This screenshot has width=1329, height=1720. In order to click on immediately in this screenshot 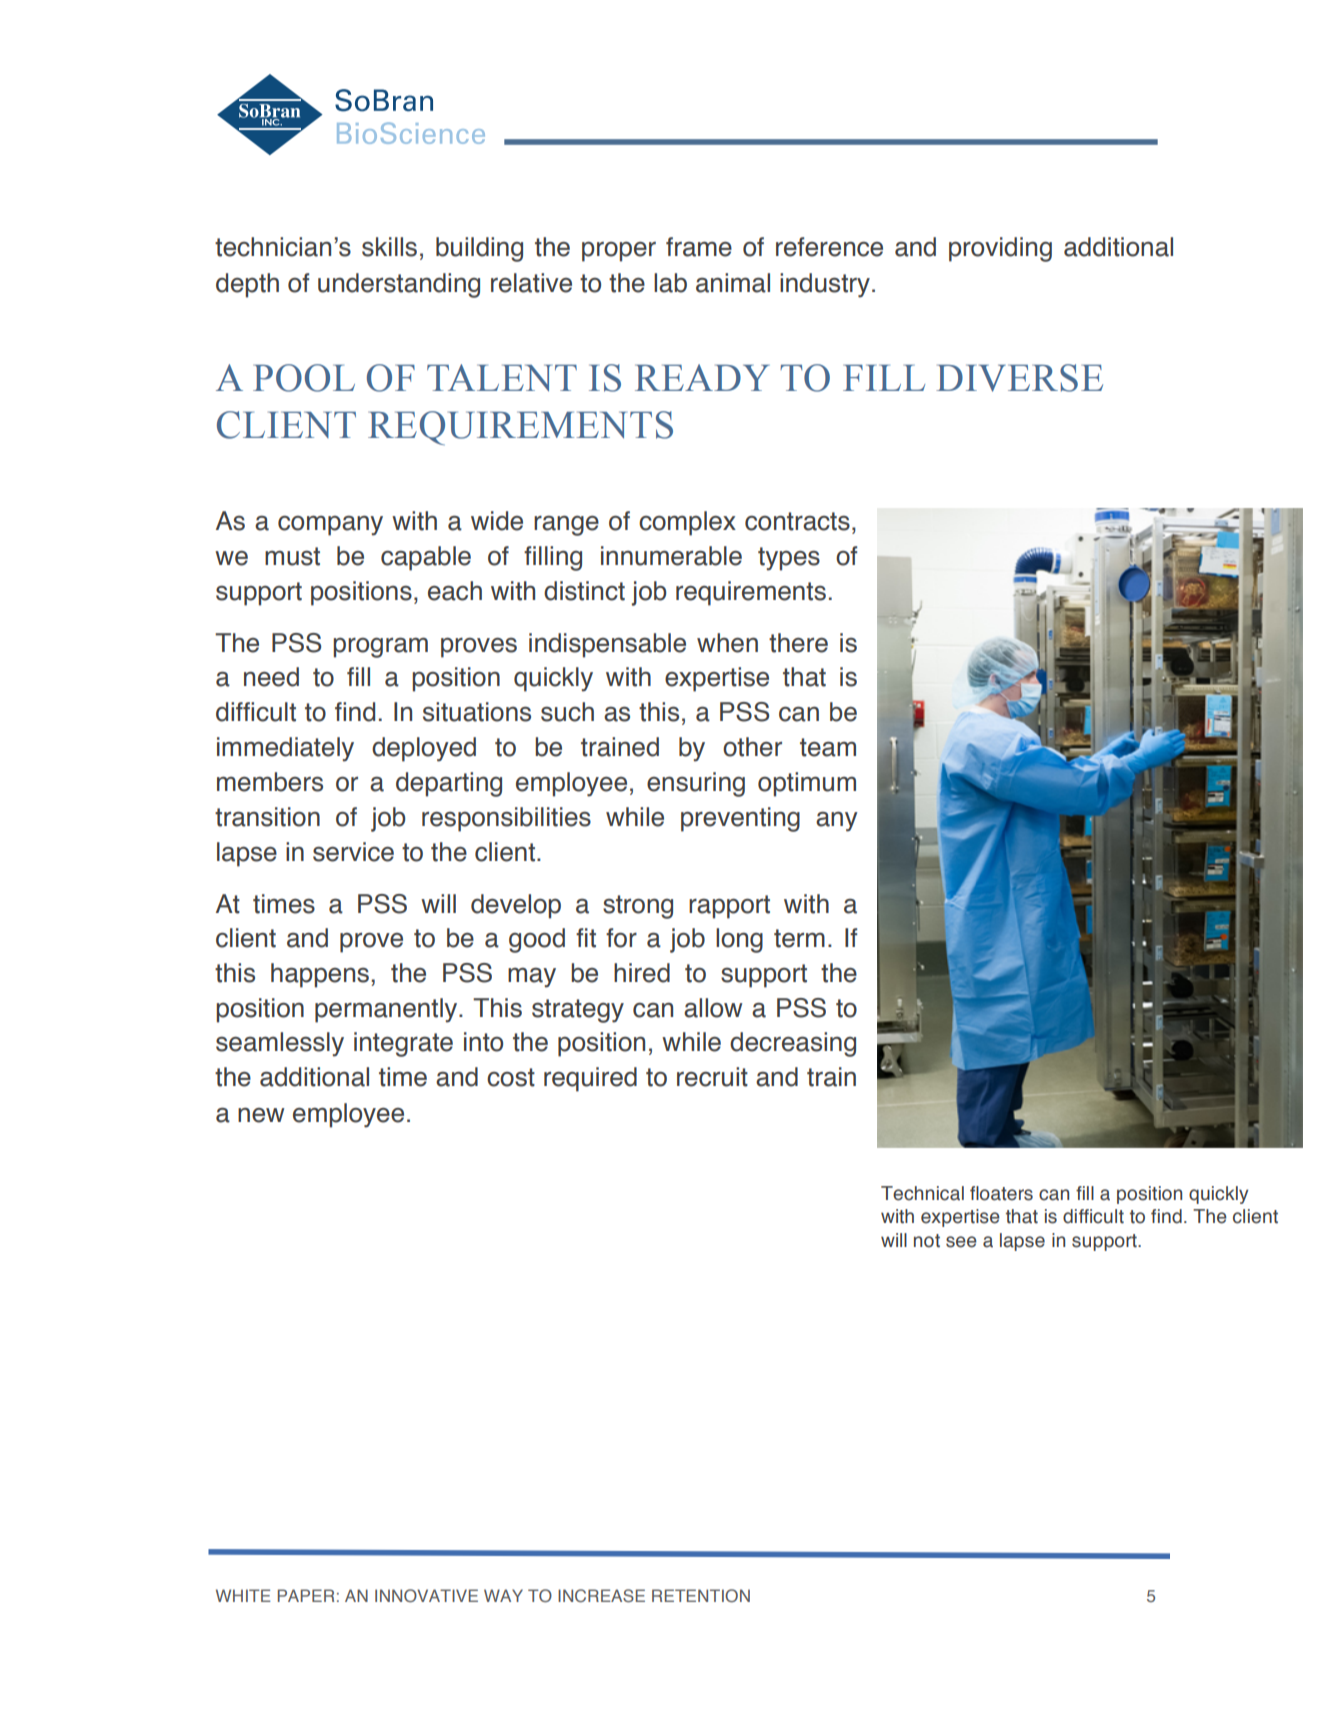, I will do `click(285, 749)`.
